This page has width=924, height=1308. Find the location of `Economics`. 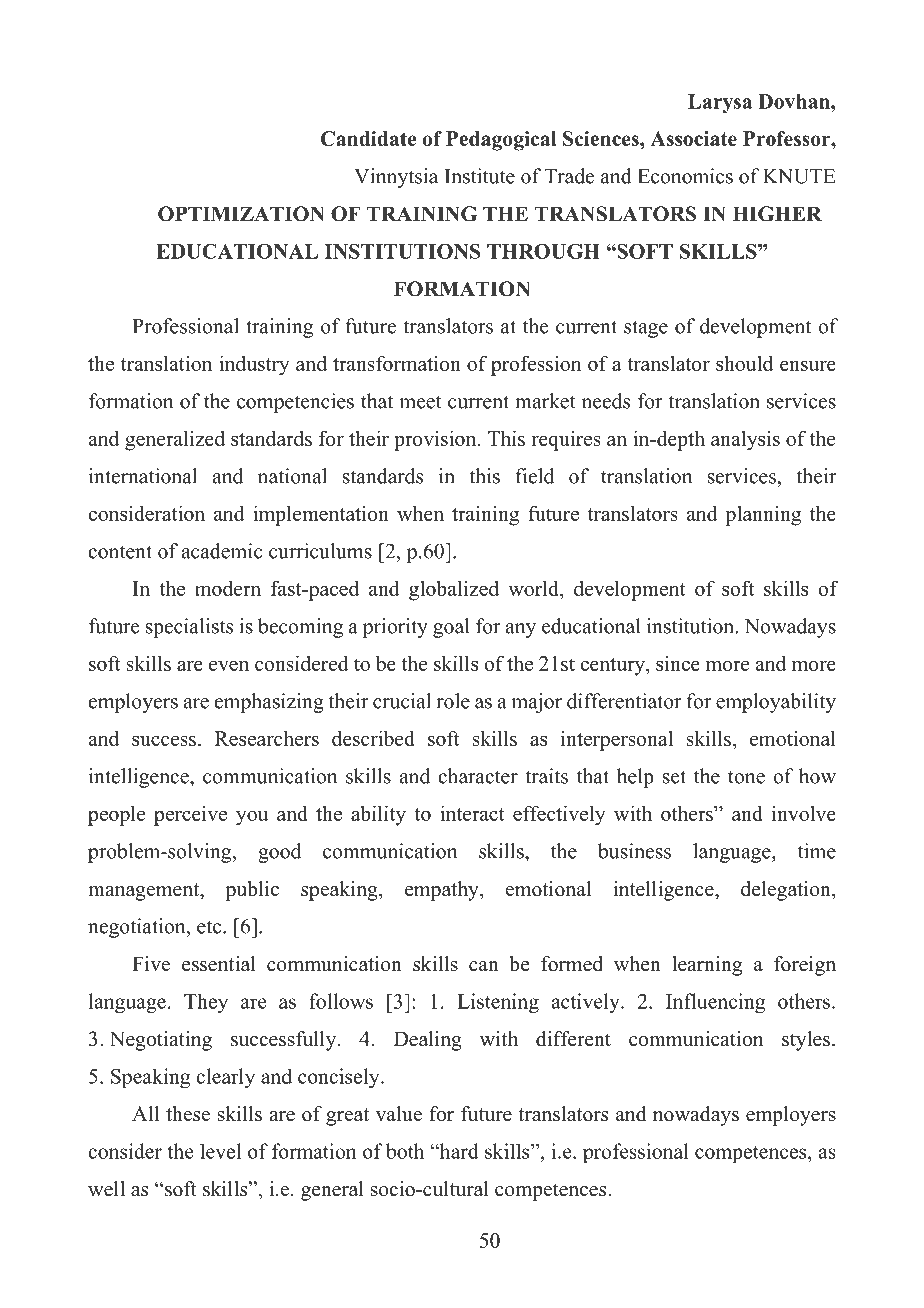

Economics is located at coordinates (685, 176).
